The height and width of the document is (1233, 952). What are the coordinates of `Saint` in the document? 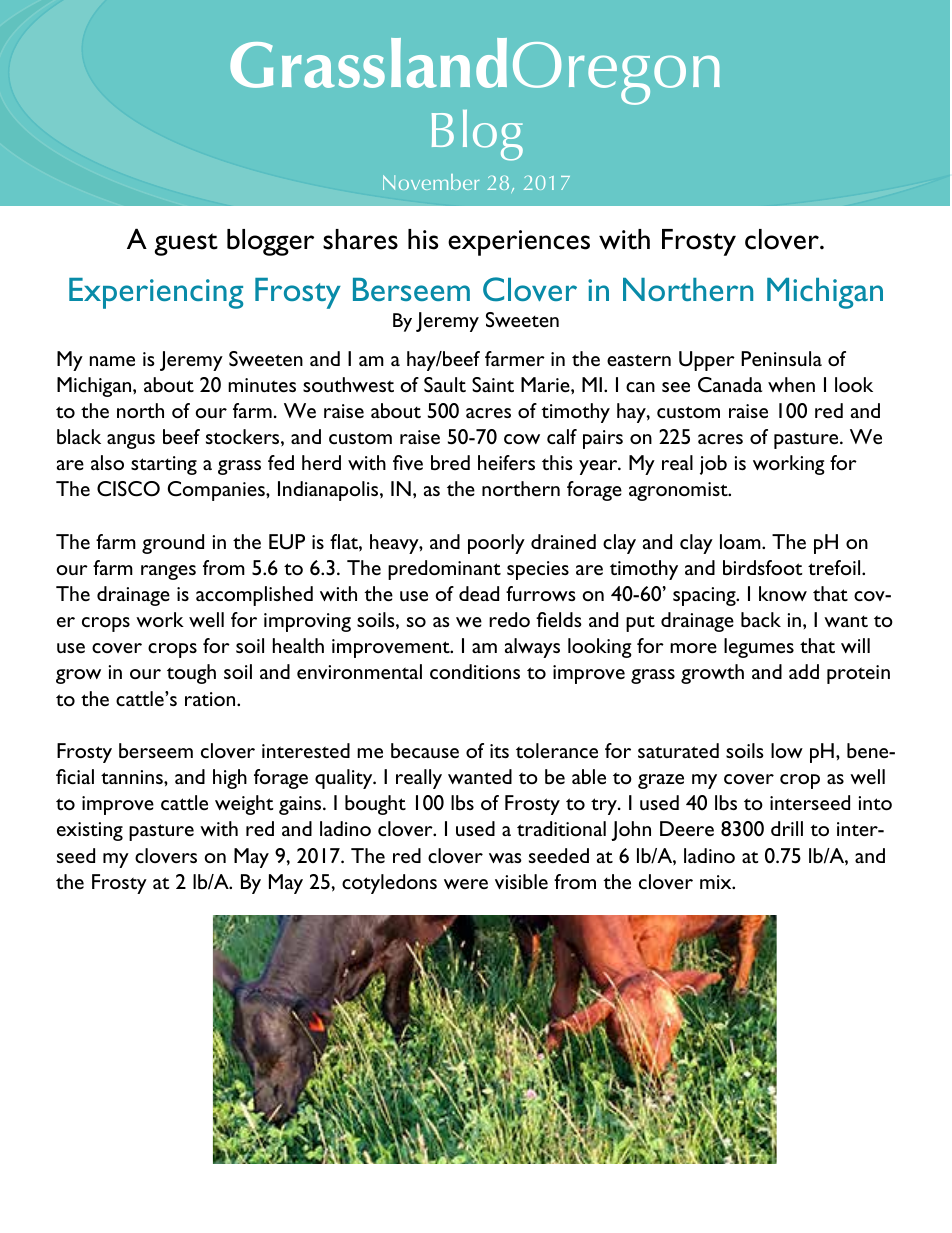 It's located at (493, 385).
